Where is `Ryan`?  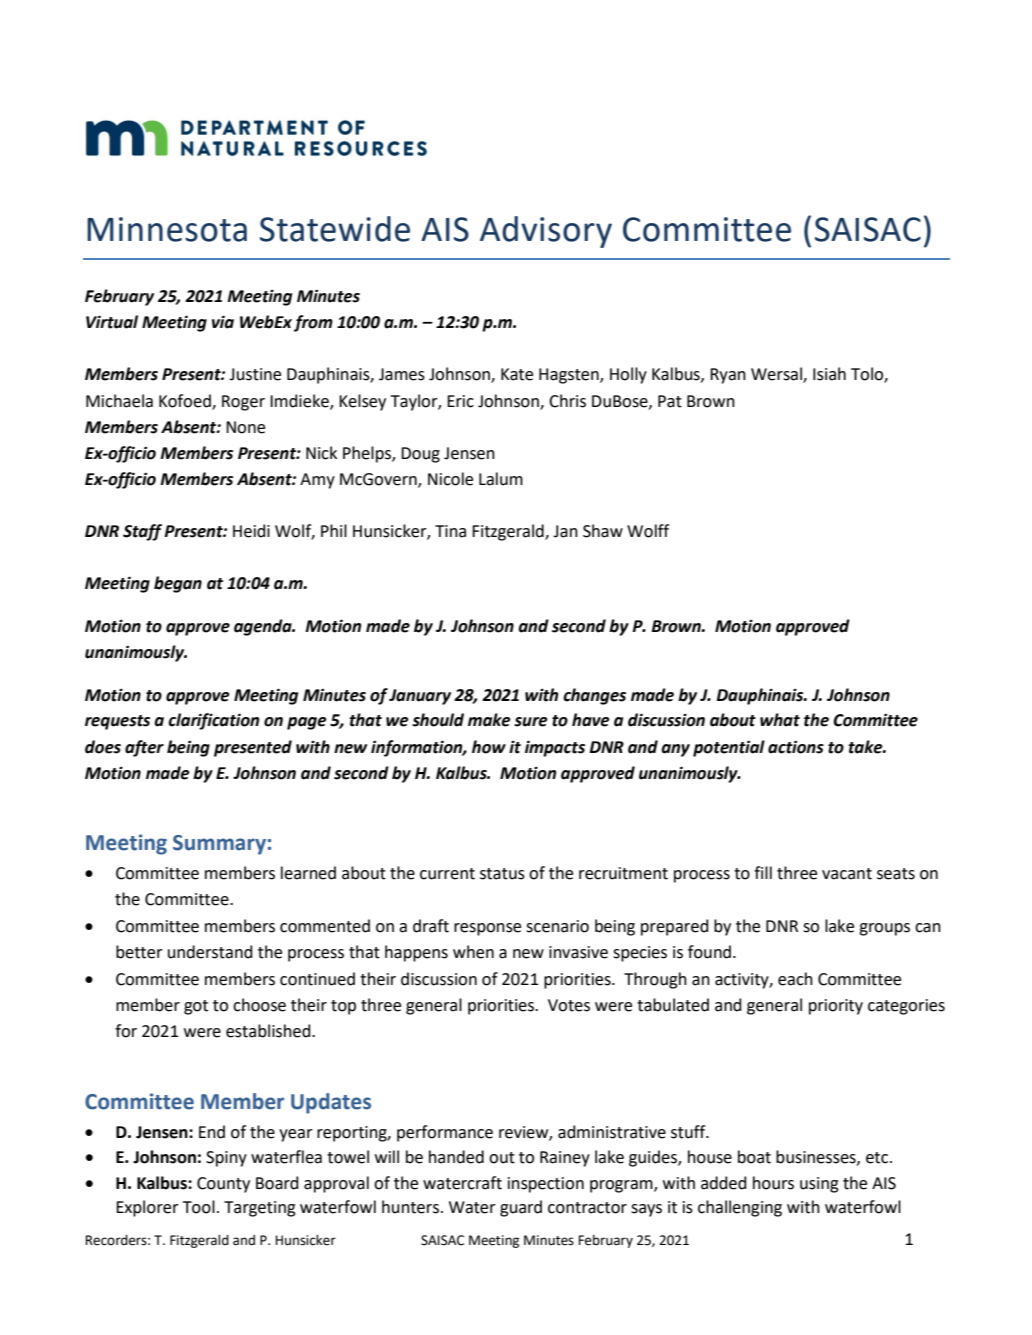 Ryan is located at coordinates (728, 376).
